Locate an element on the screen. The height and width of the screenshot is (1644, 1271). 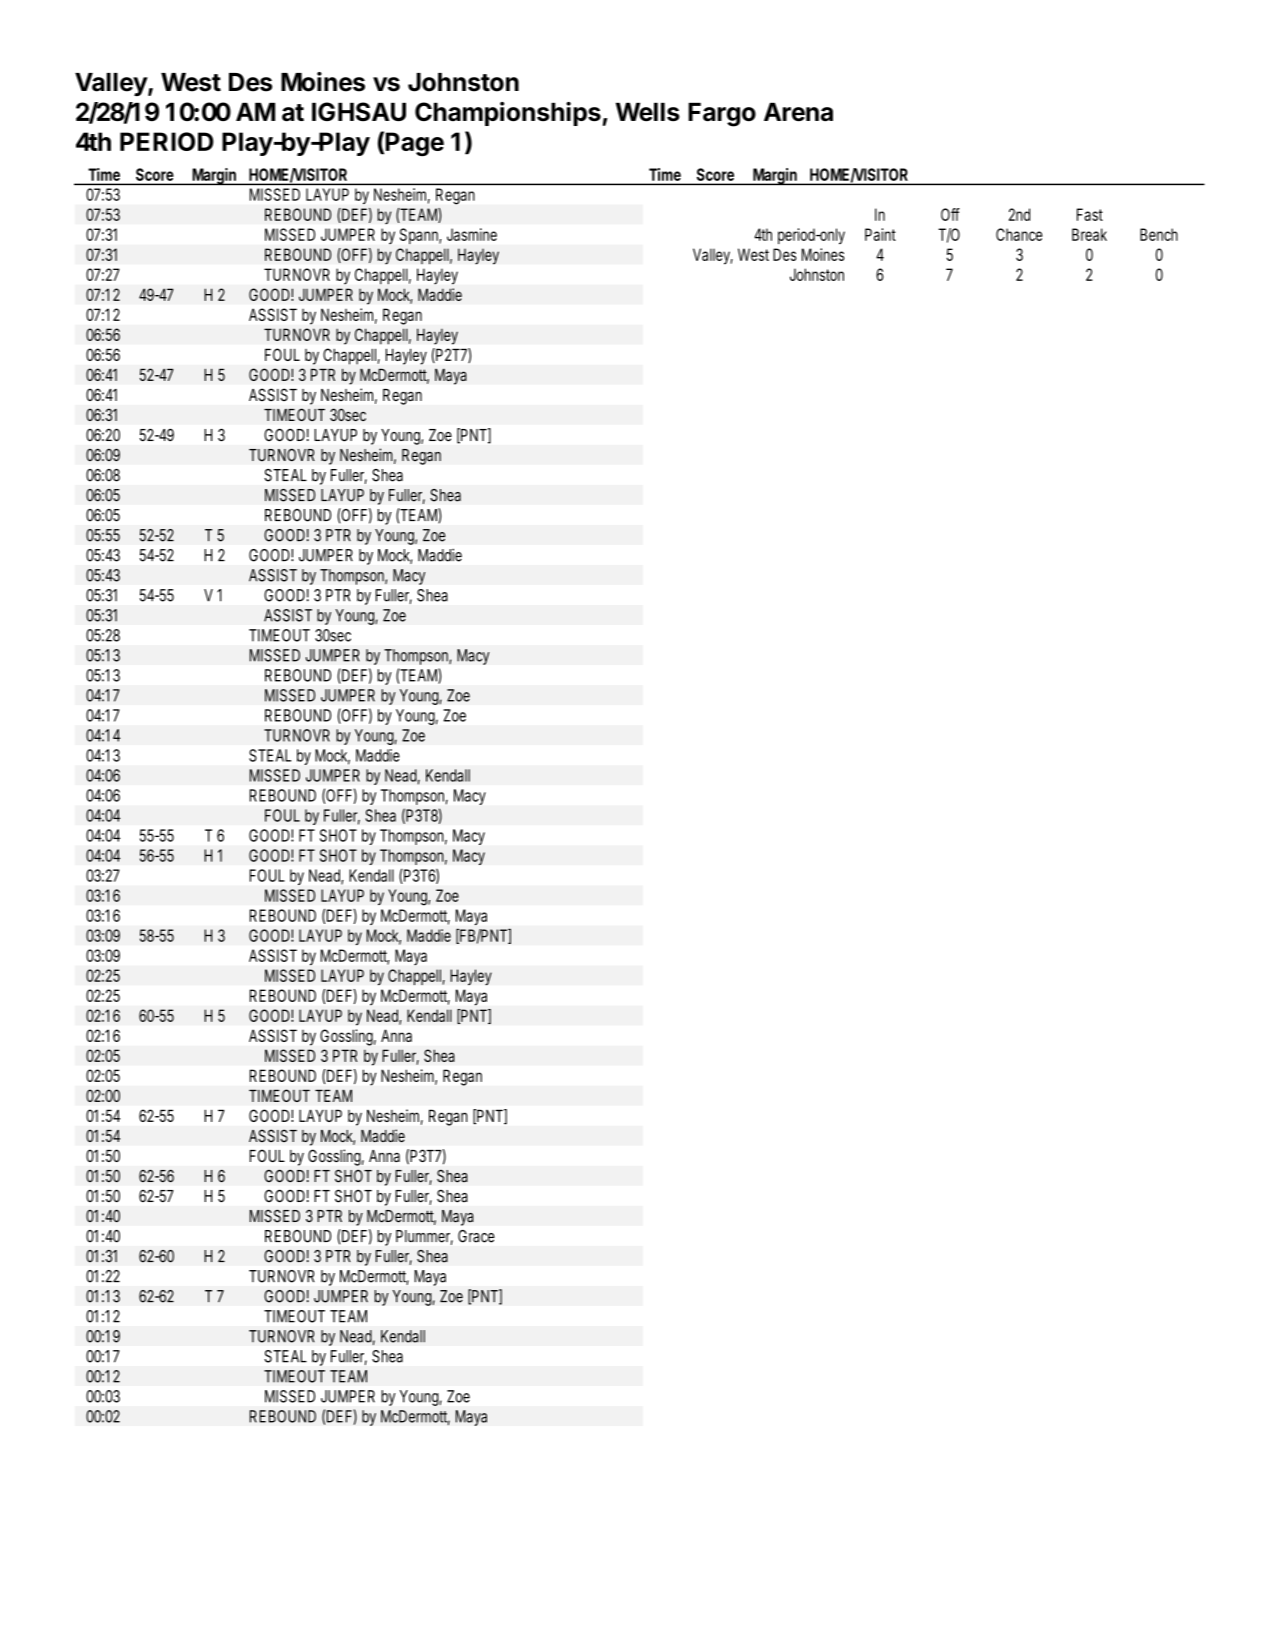
Grace is located at coordinates (476, 1236).
